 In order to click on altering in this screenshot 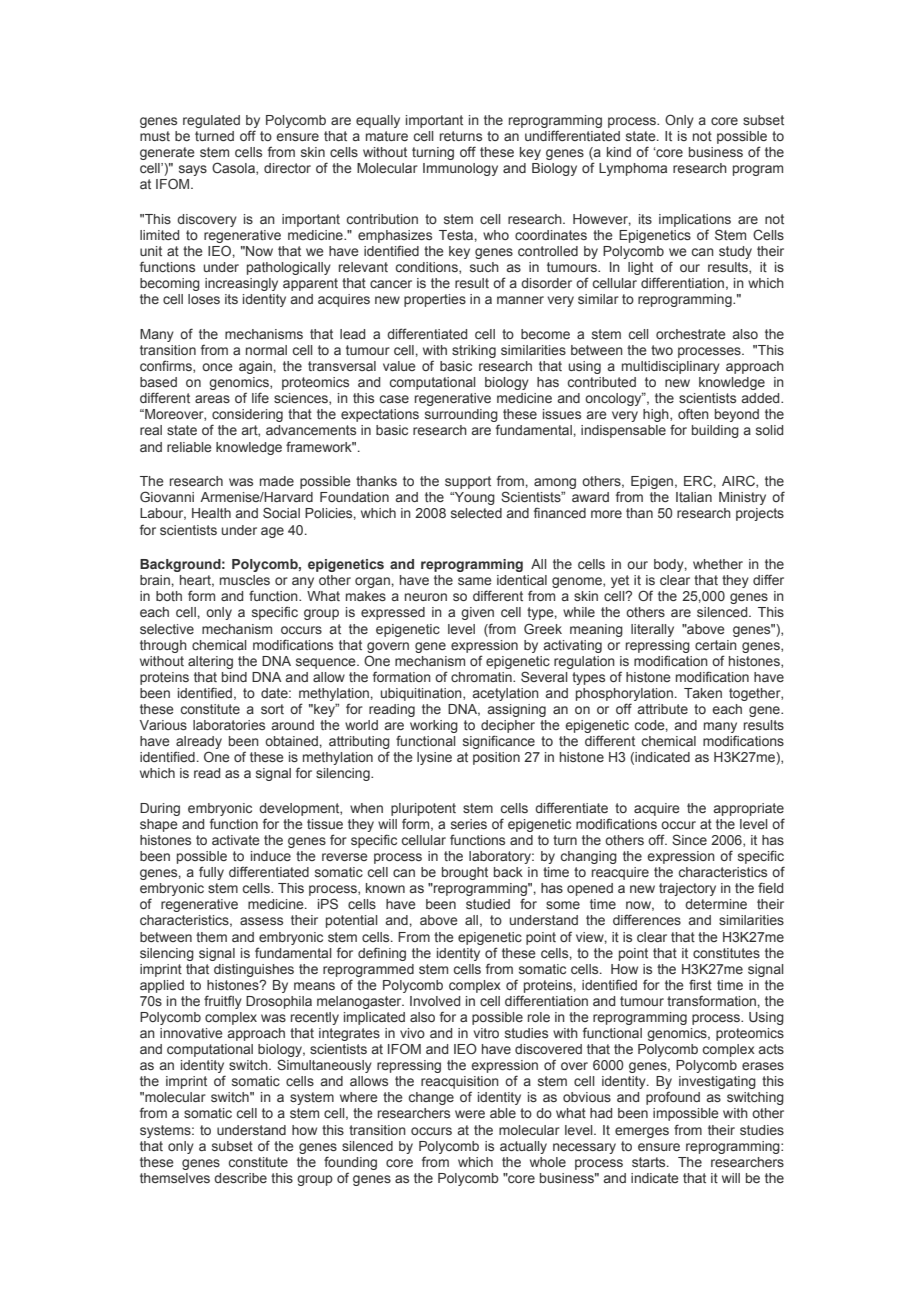, I will do `click(210, 662)`.
